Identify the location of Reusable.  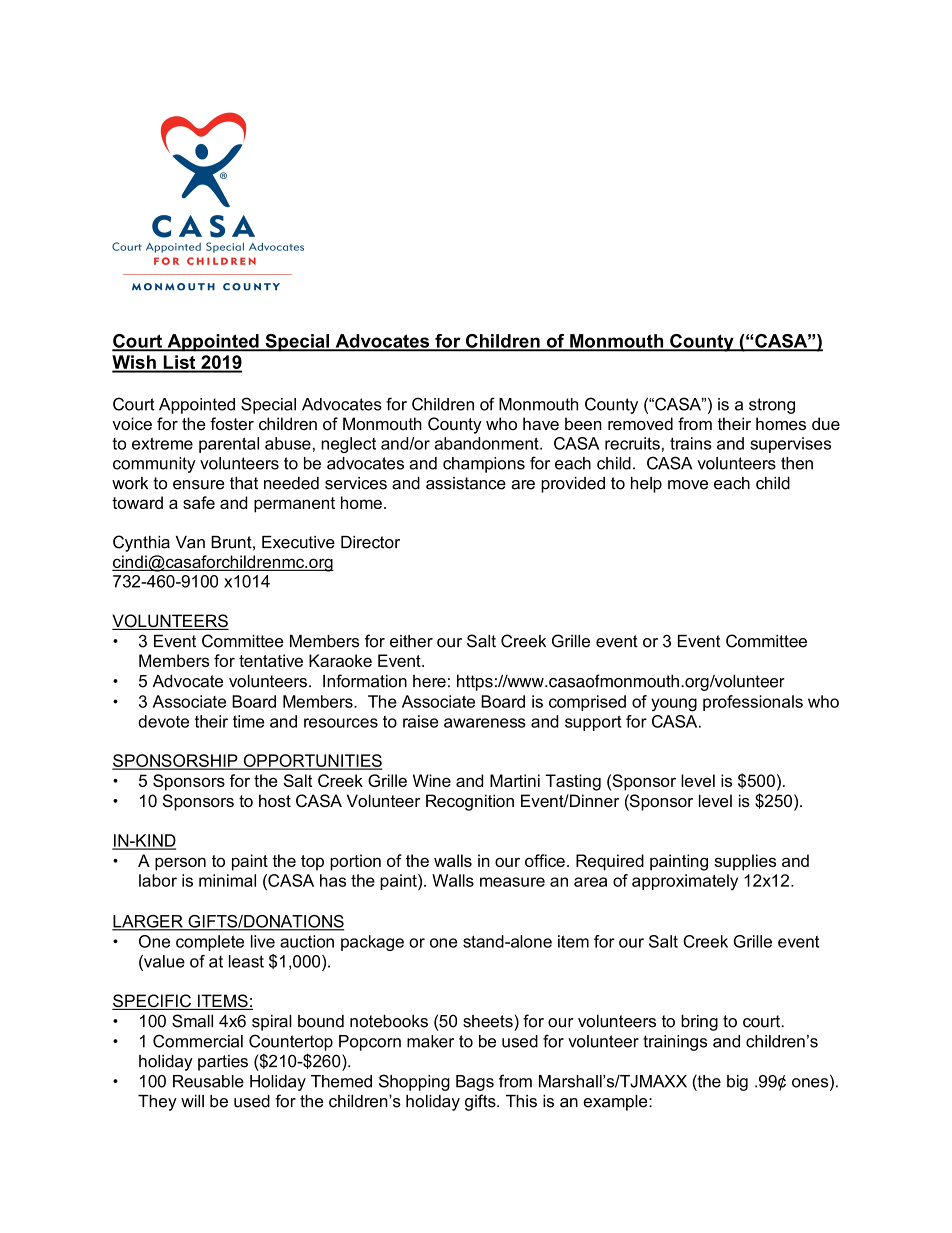
(208, 1081).
